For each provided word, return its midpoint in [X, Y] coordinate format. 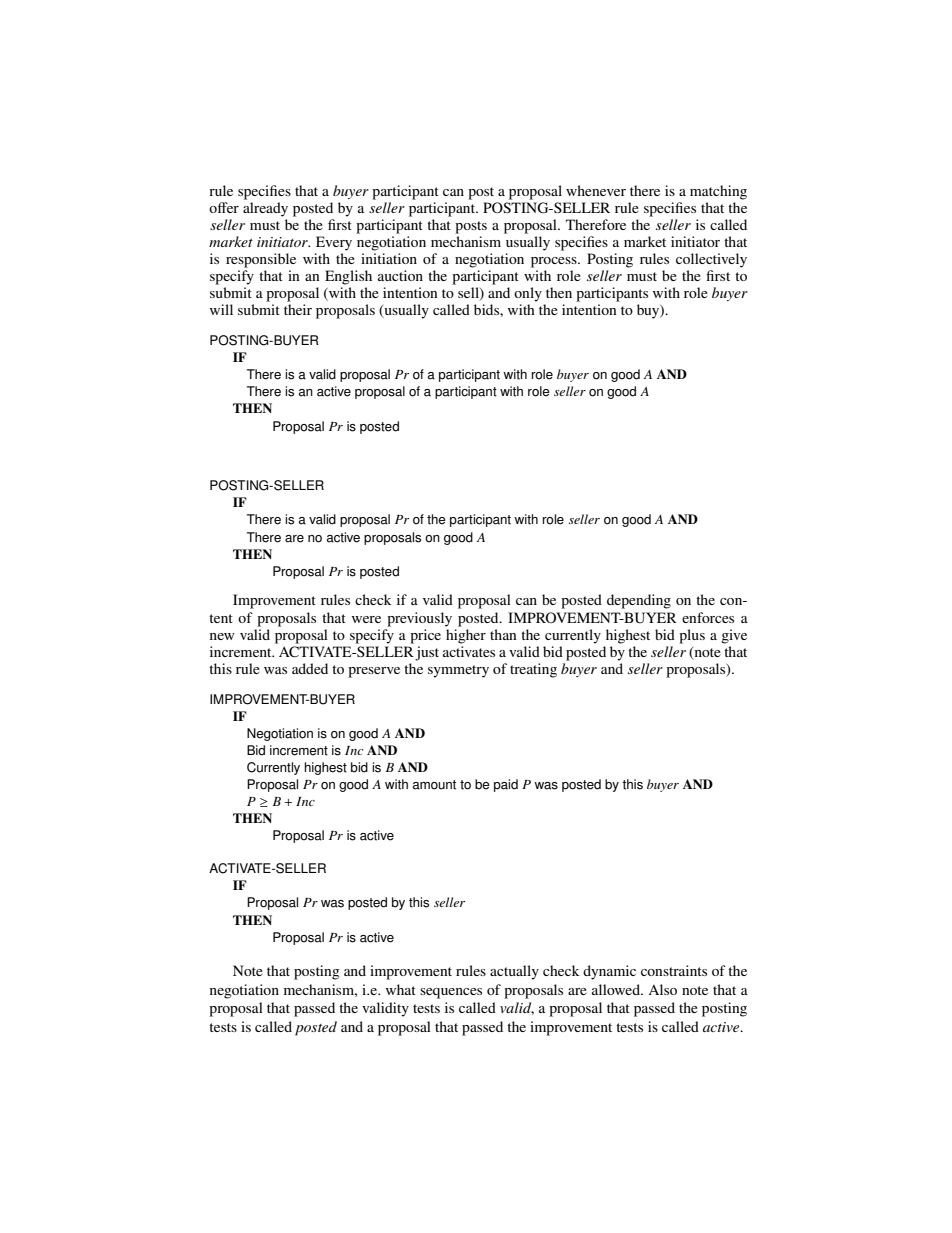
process [555, 262]
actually [514, 972]
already [265, 209]
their [298, 309]
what [401, 989]
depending [639, 601]
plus [692, 636]
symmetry [458, 671]
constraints [674, 970]
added [310, 668]
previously [419, 619]
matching [718, 192]
